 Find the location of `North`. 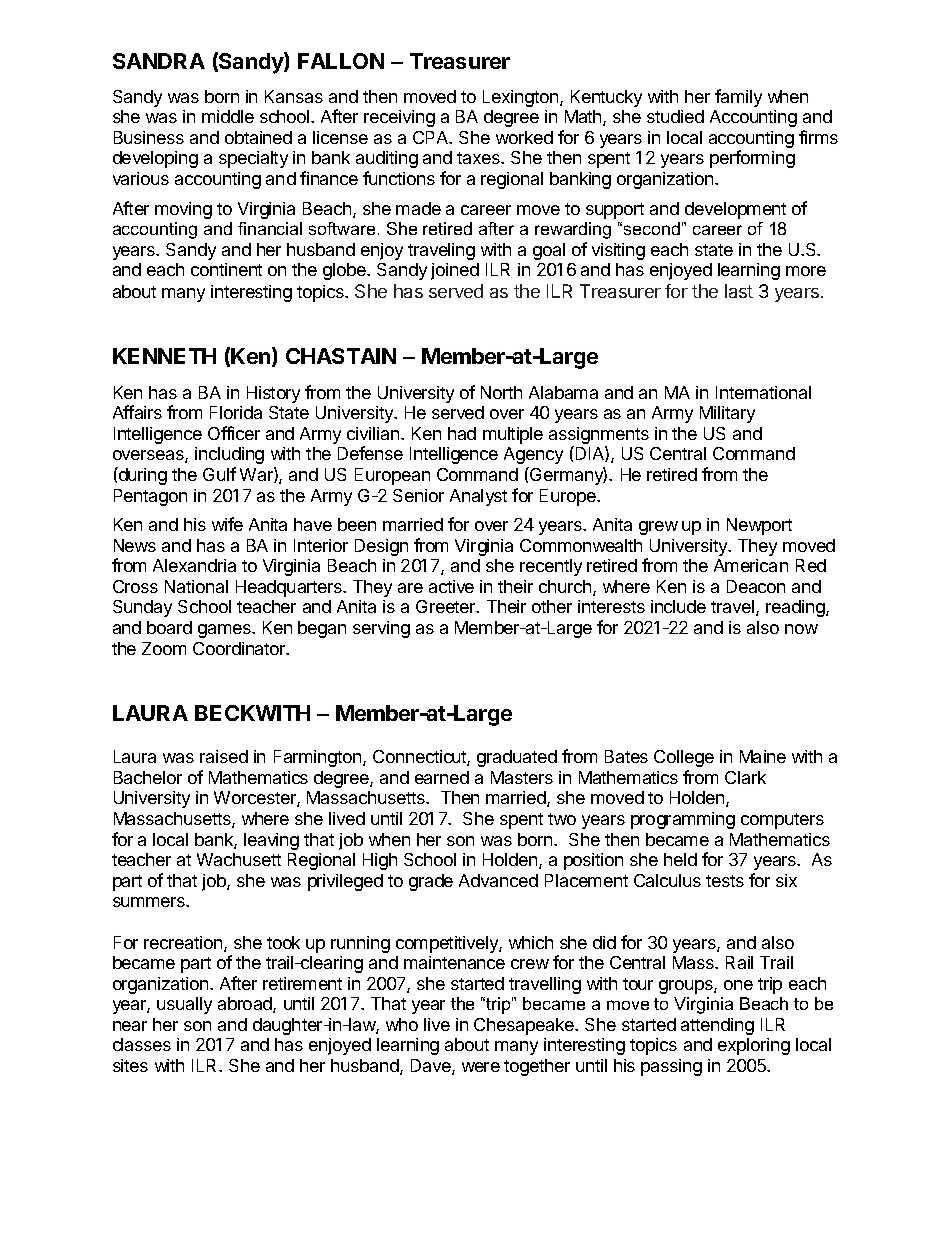

North is located at coordinates (501, 392).
